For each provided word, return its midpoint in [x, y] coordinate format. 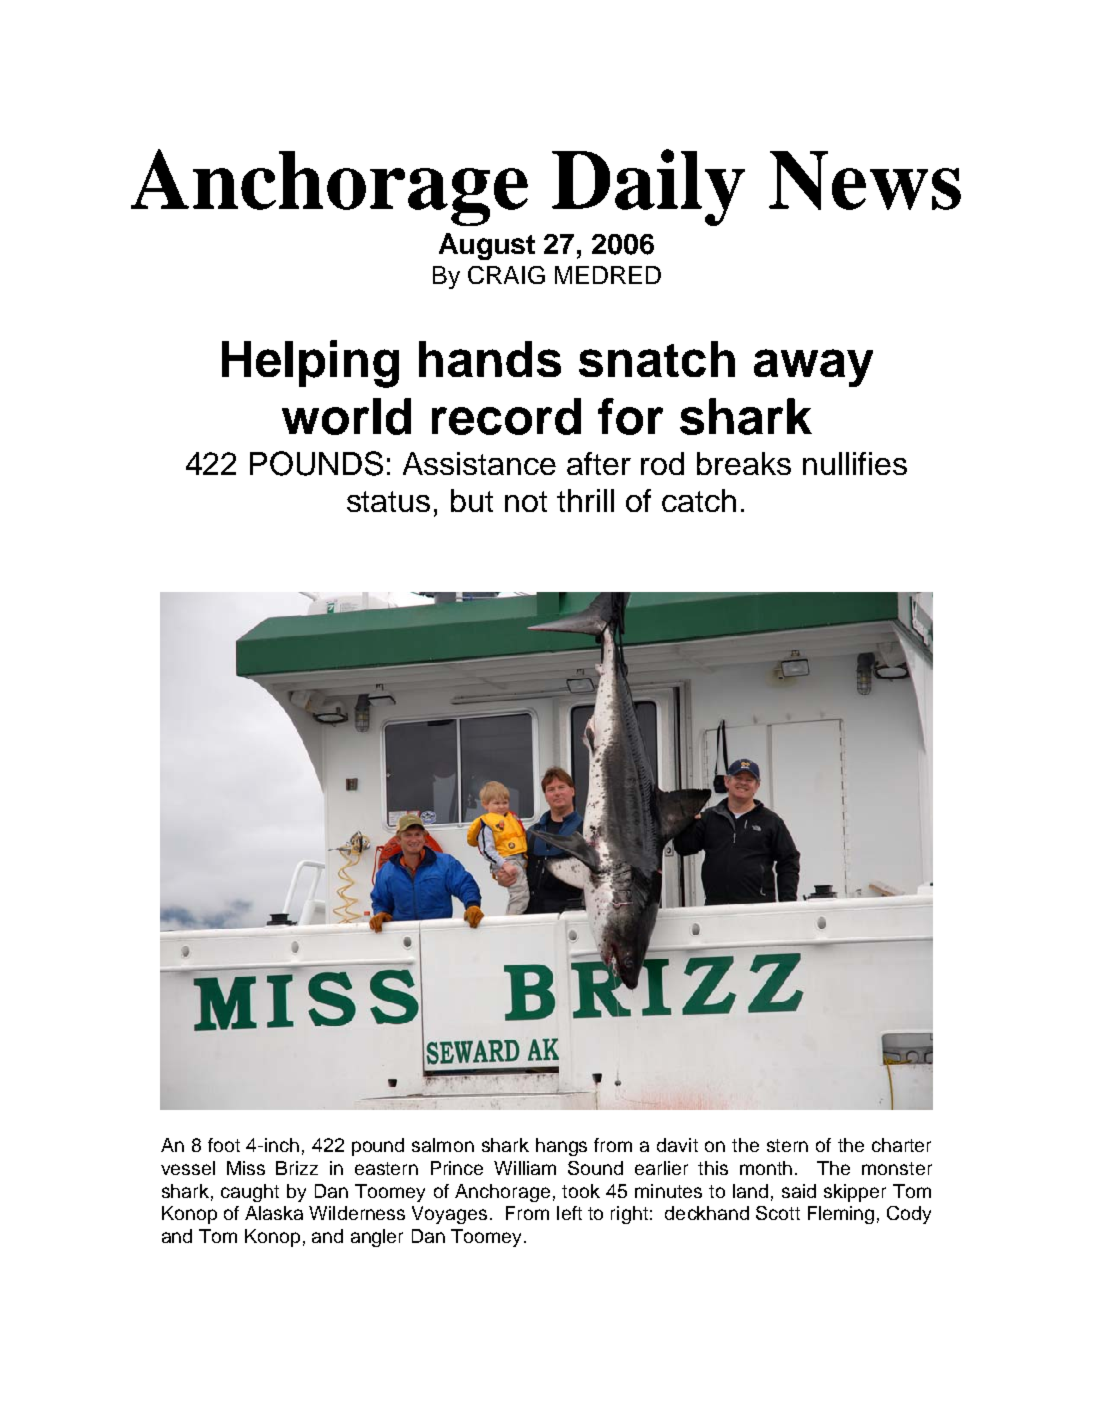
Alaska [274, 1213]
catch [699, 500]
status [388, 501]
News [865, 180]
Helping [310, 364]
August [487, 246]
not [526, 501]
